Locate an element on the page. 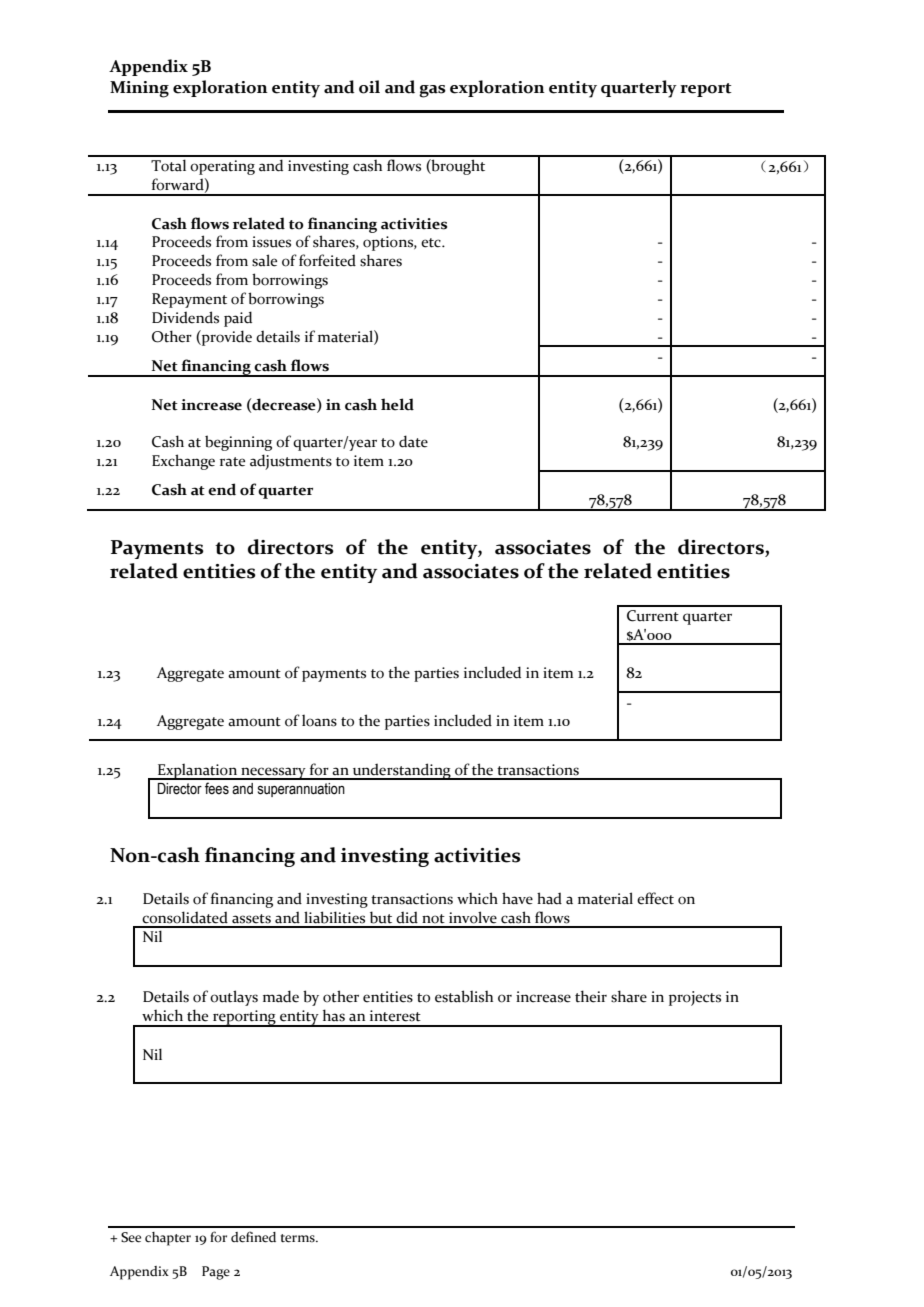 The width and height of the document is (924, 1307). understanding is located at coordinates (402, 771).
